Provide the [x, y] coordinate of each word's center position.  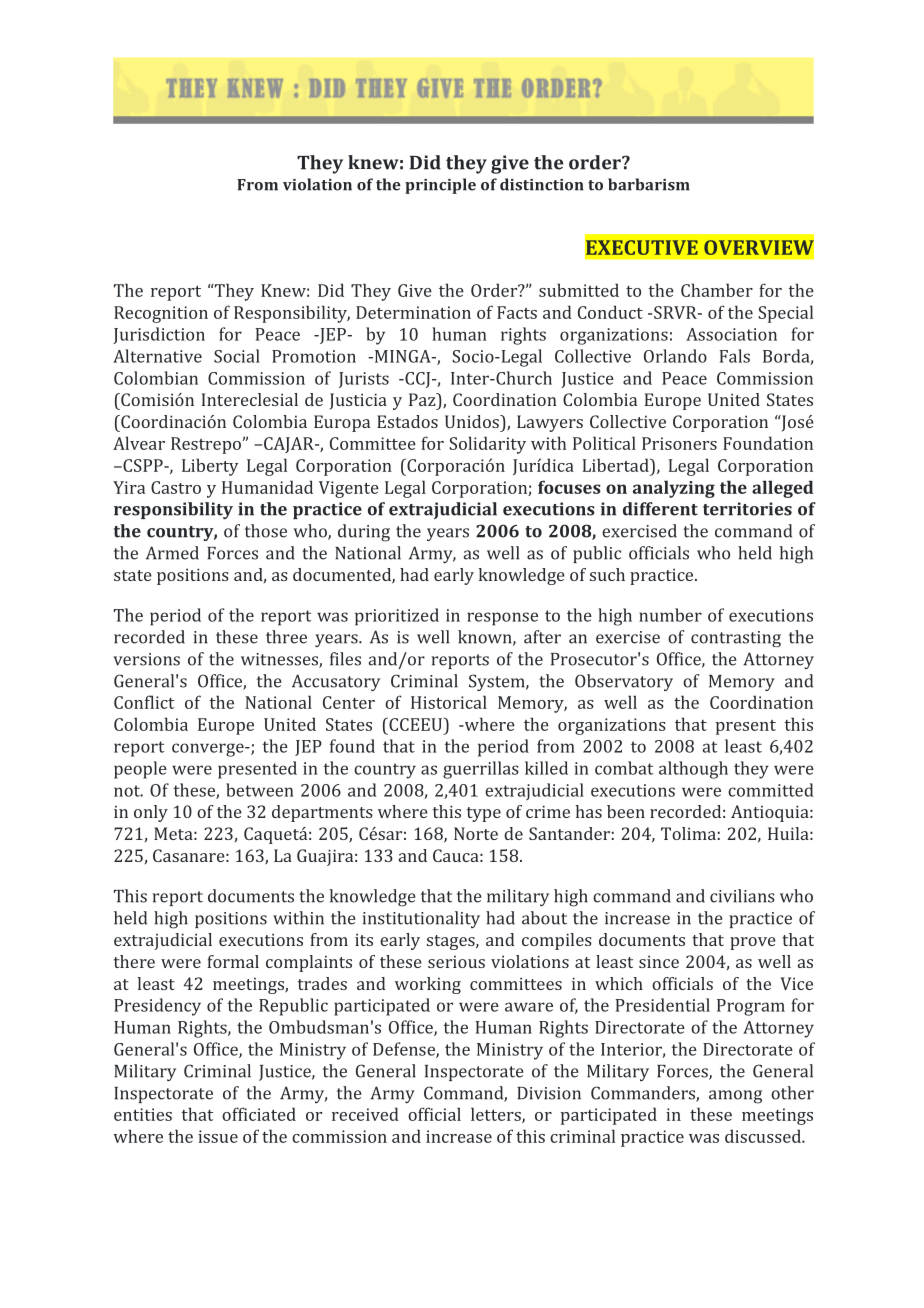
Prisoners [679, 443]
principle [440, 186]
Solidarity [487, 445]
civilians [742, 896]
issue [218, 1136]
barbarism [649, 184]
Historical [449, 702]
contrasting [736, 639]
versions [146, 659]
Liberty [210, 467]
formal [233, 961]
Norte [476, 833]
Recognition [161, 314]
